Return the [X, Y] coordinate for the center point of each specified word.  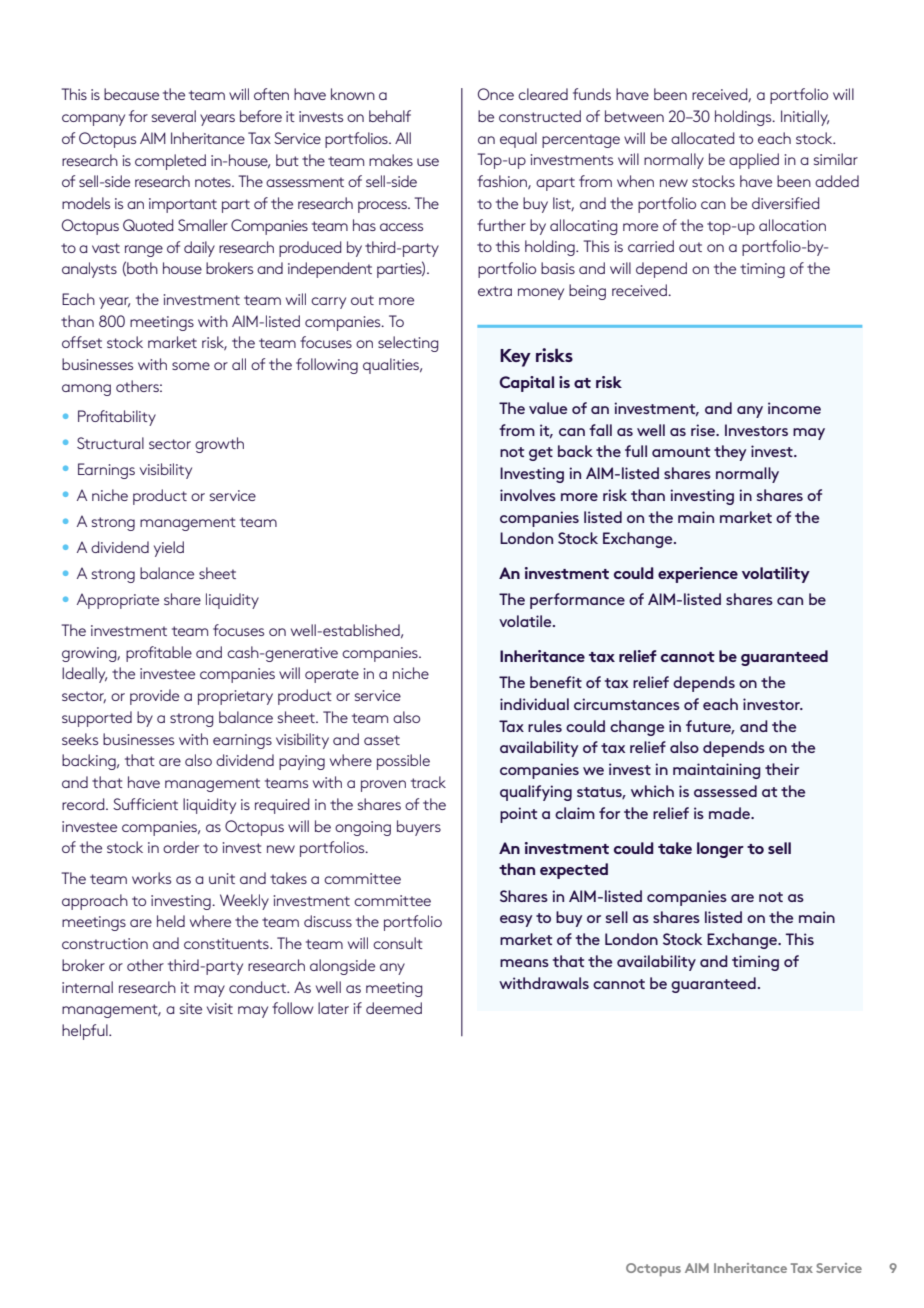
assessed [725, 791]
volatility [776, 575]
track [428, 782]
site [191, 1008]
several [174, 116]
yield [169, 549]
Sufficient [145, 804]
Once [496, 94]
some [191, 366]
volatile [526, 621]
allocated [702, 138]
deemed [394, 1008]
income [794, 408]
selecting [408, 344]
